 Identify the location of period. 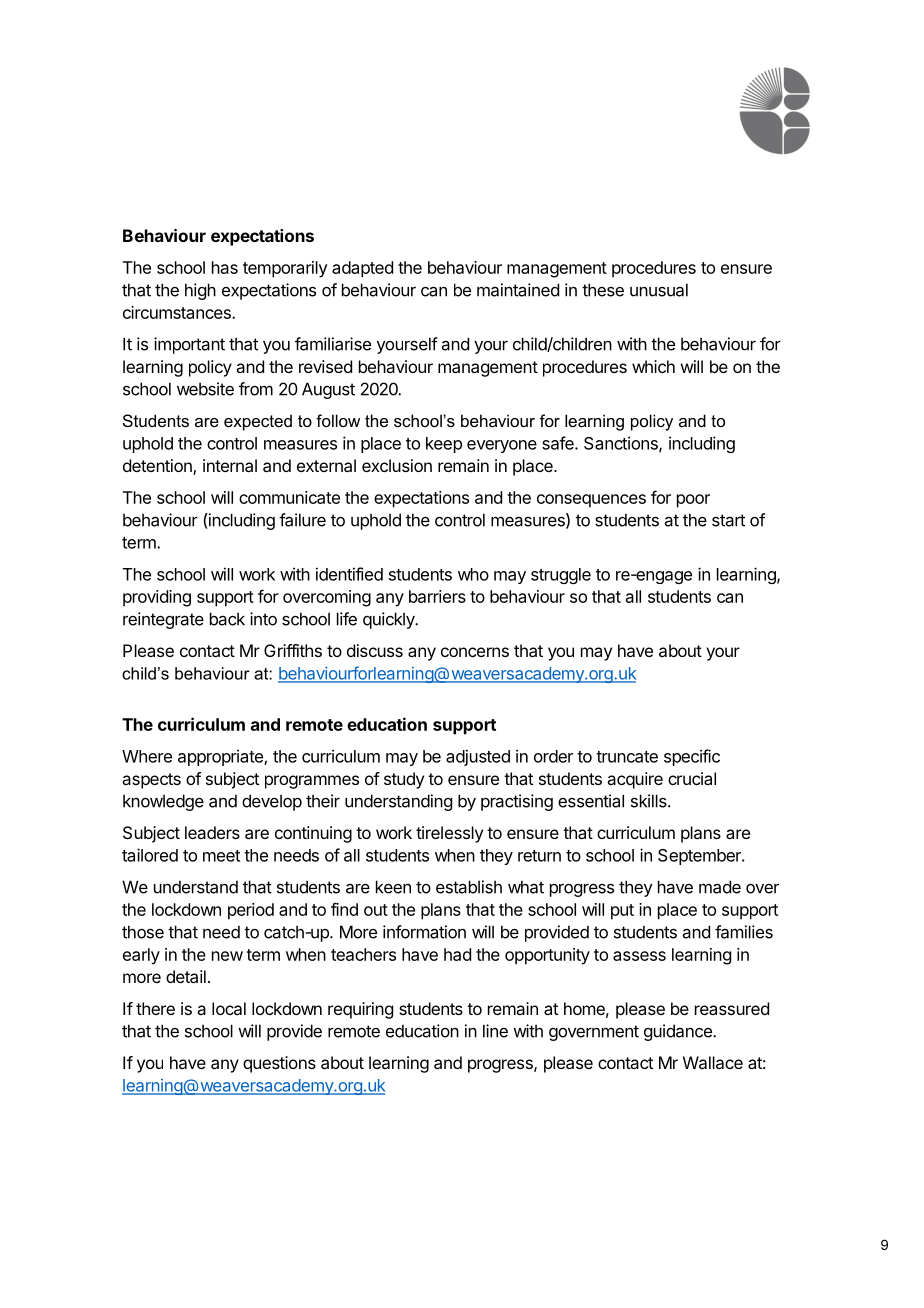
(251, 911).
